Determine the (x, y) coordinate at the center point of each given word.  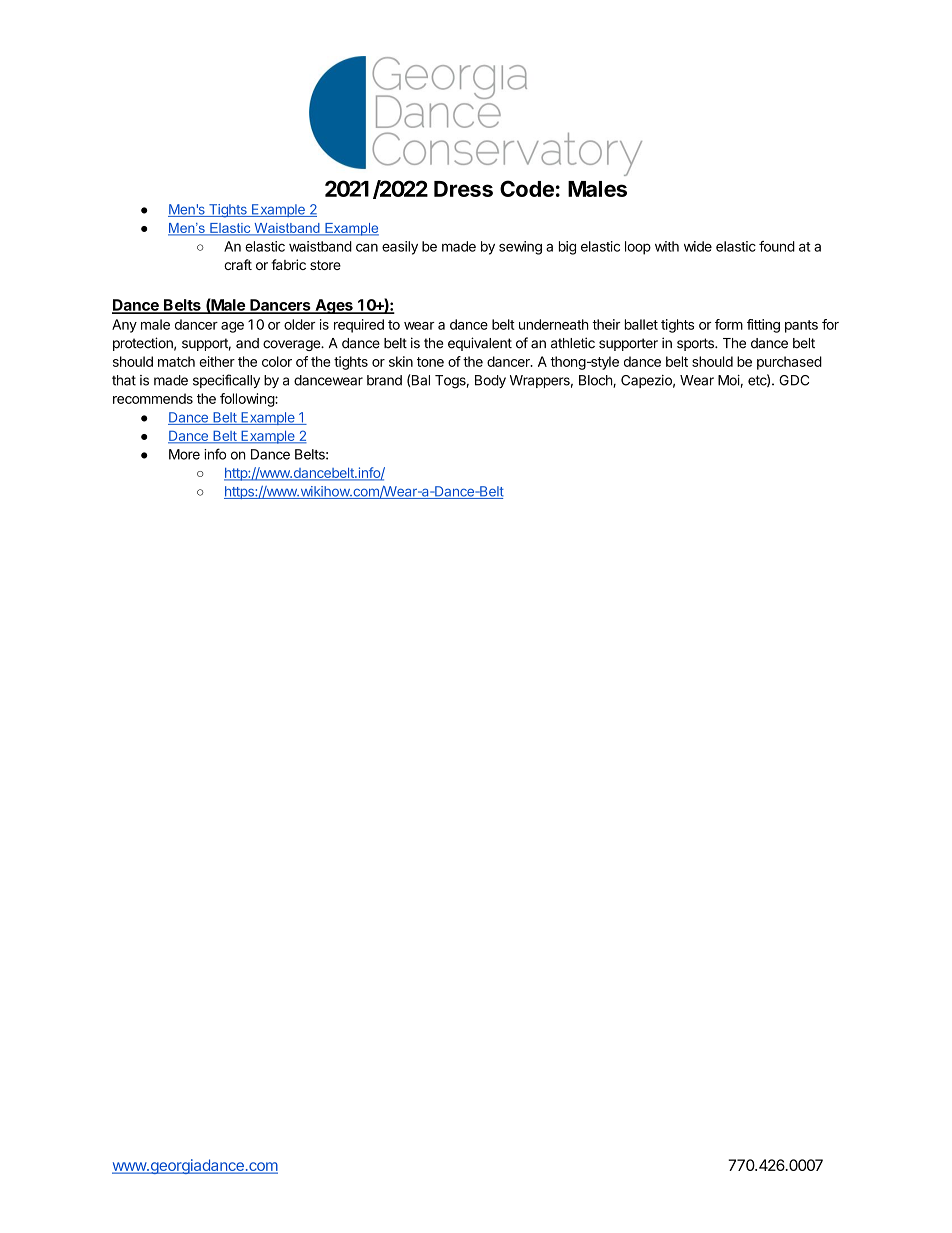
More (184, 454)
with (667, 246)
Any (124, 326)
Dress (463, 189)
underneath (554, 324)
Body (490, 381)
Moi (729, 380)
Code (527, 188)
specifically (226, 381)
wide (698, 246)
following (248, 400)
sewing (520, 248)
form (729, 324)
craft (238, 264)
